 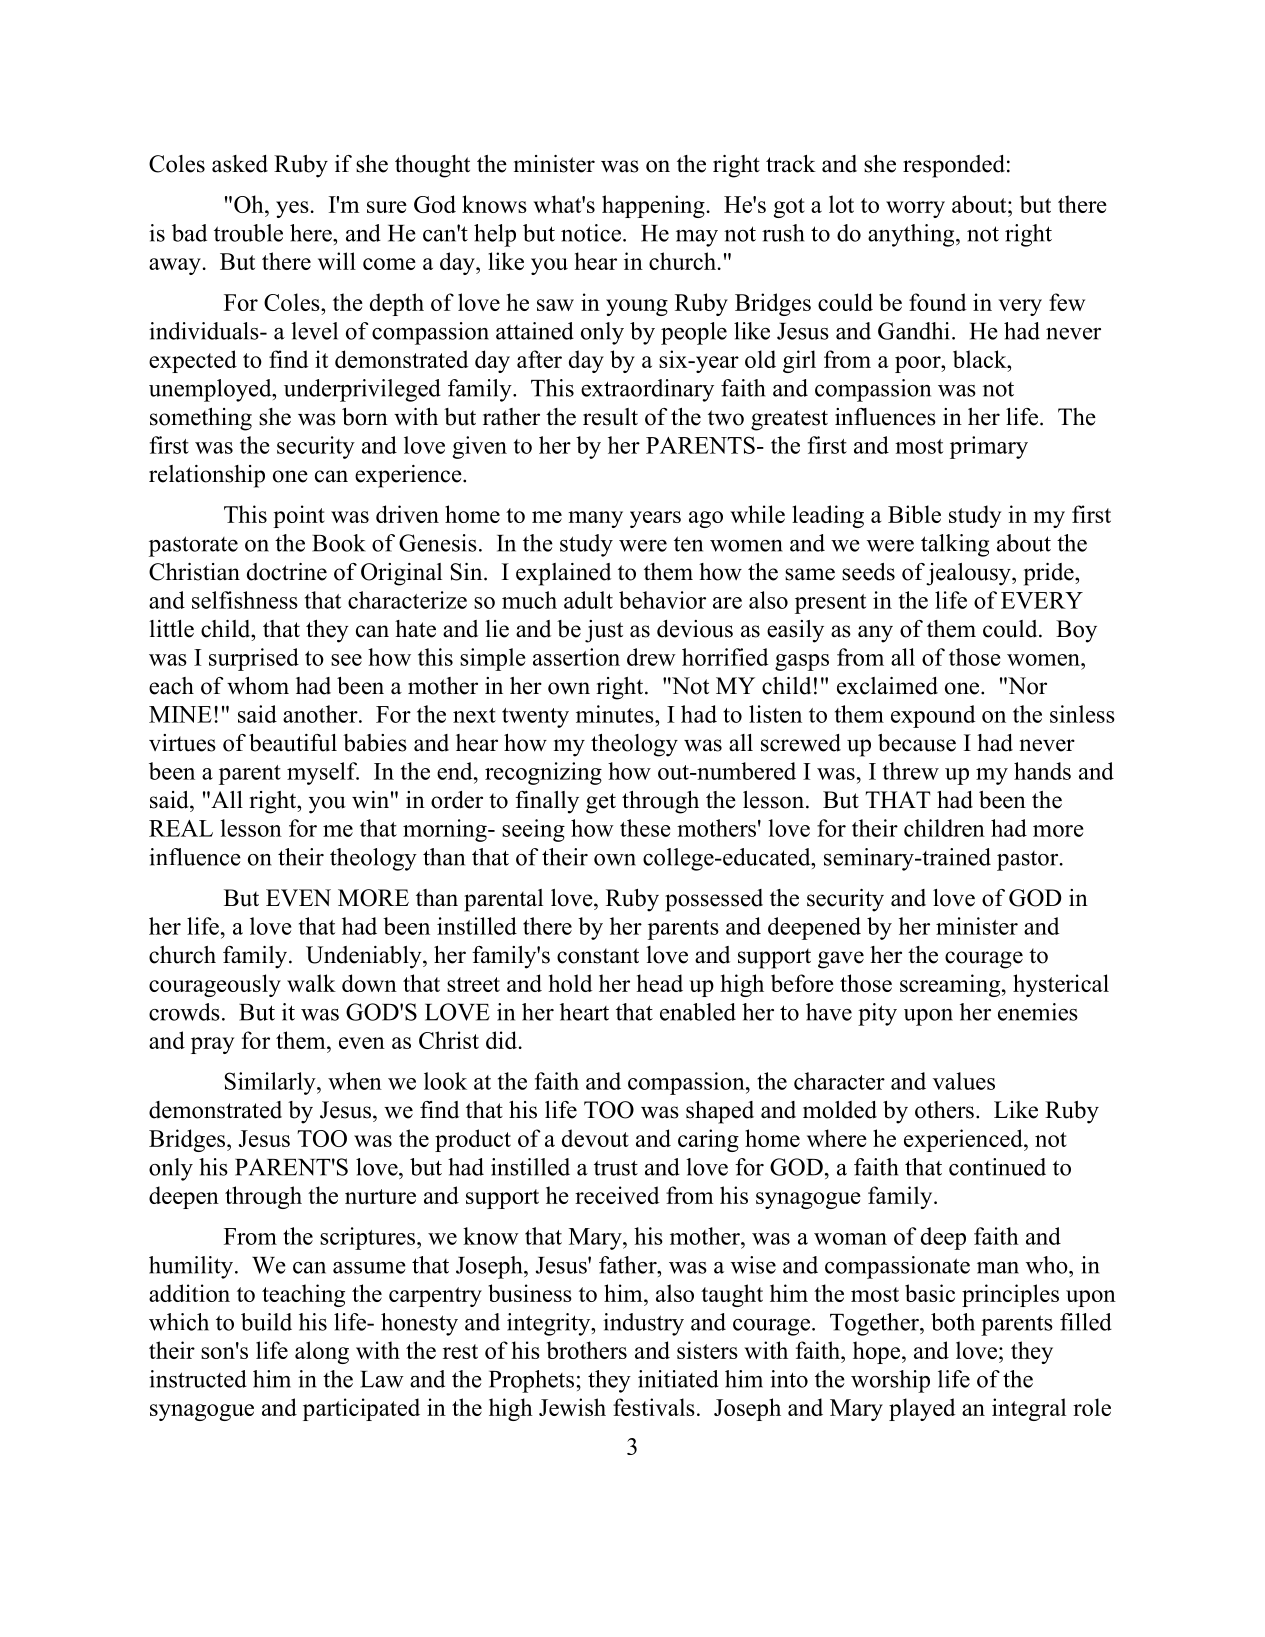 I want to click on hands, so click(x=1042, y=771).
